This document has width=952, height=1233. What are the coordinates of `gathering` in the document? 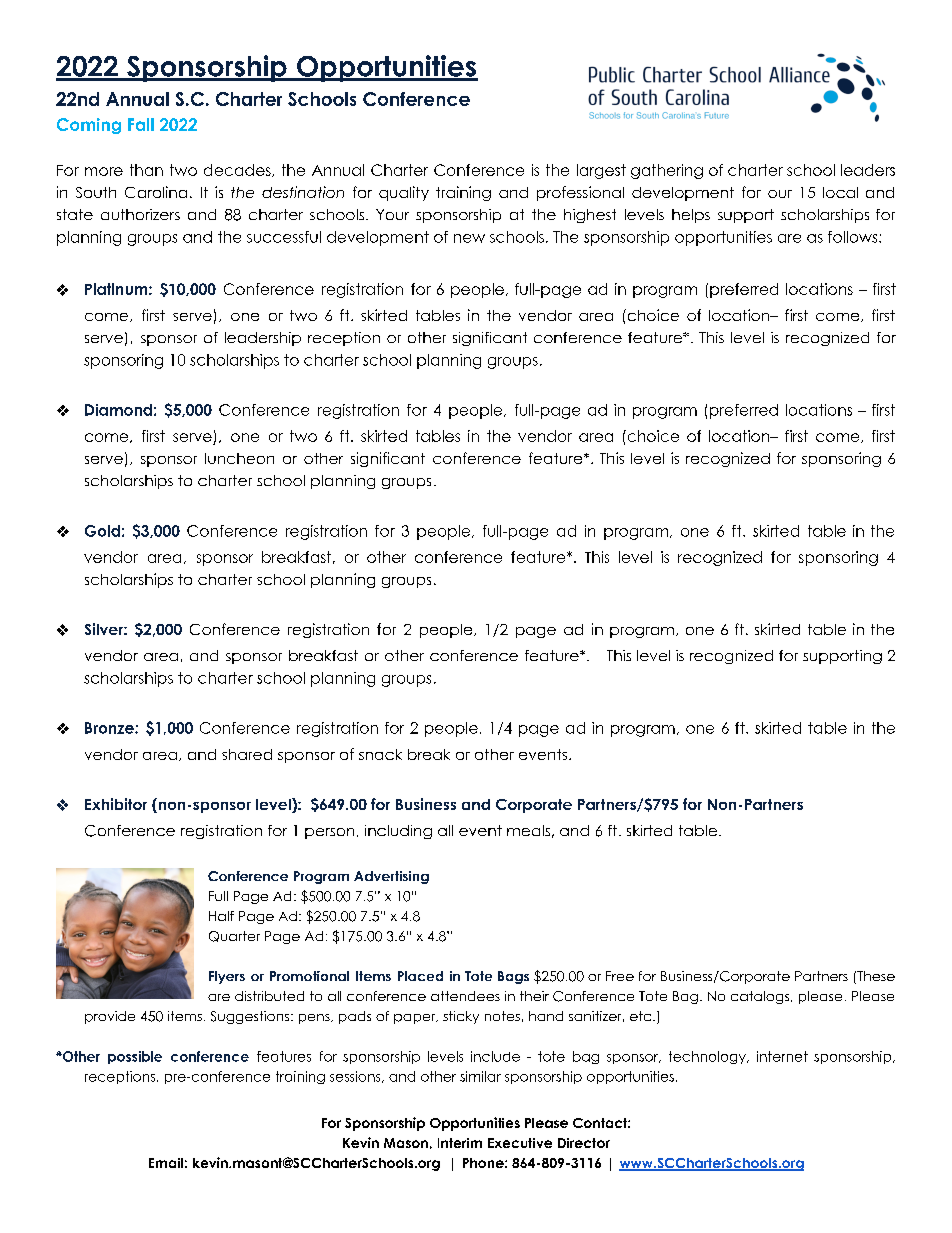 It's located at (667, 171).
